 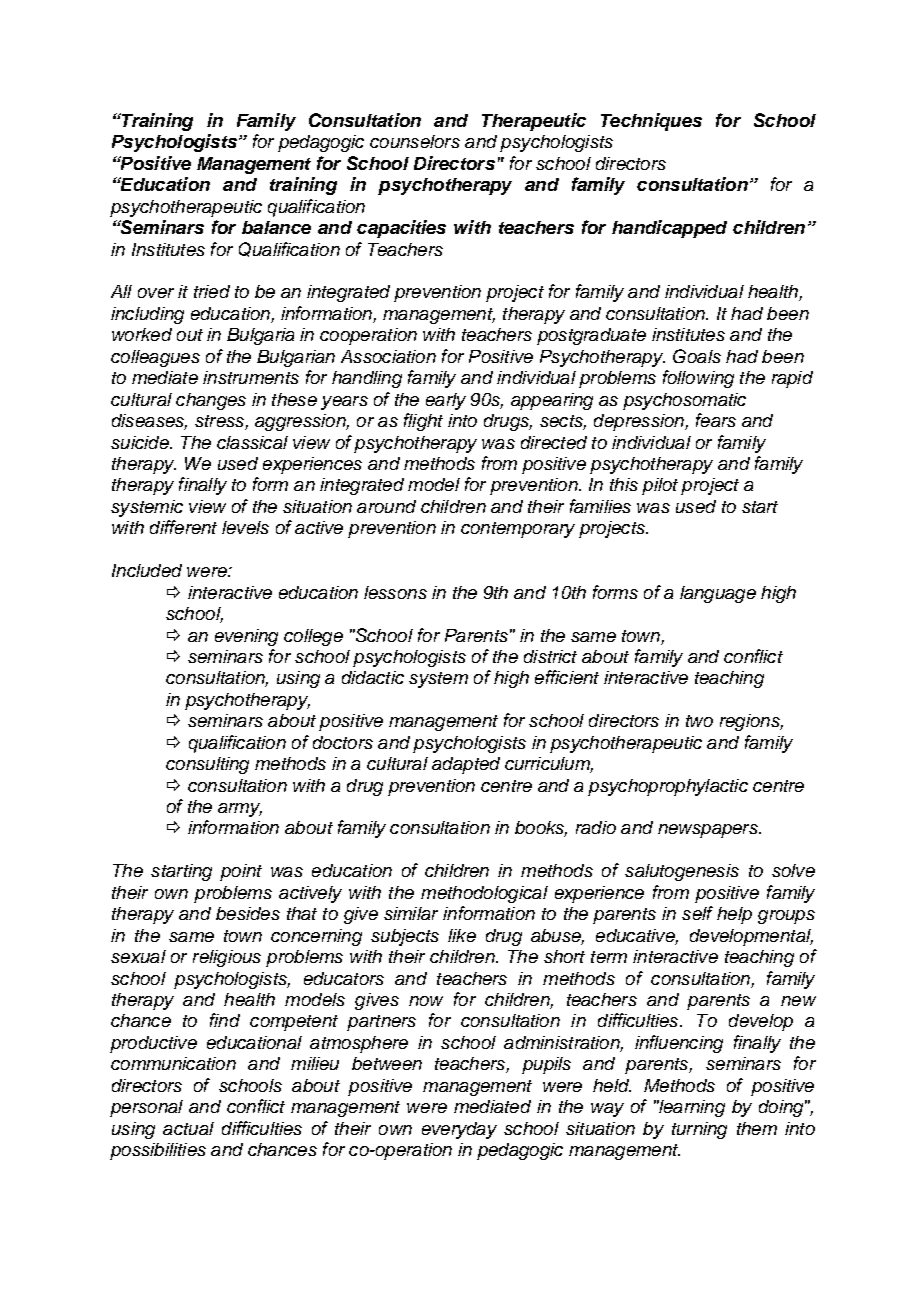 I want to click on district, so click(x=550, y=656).
